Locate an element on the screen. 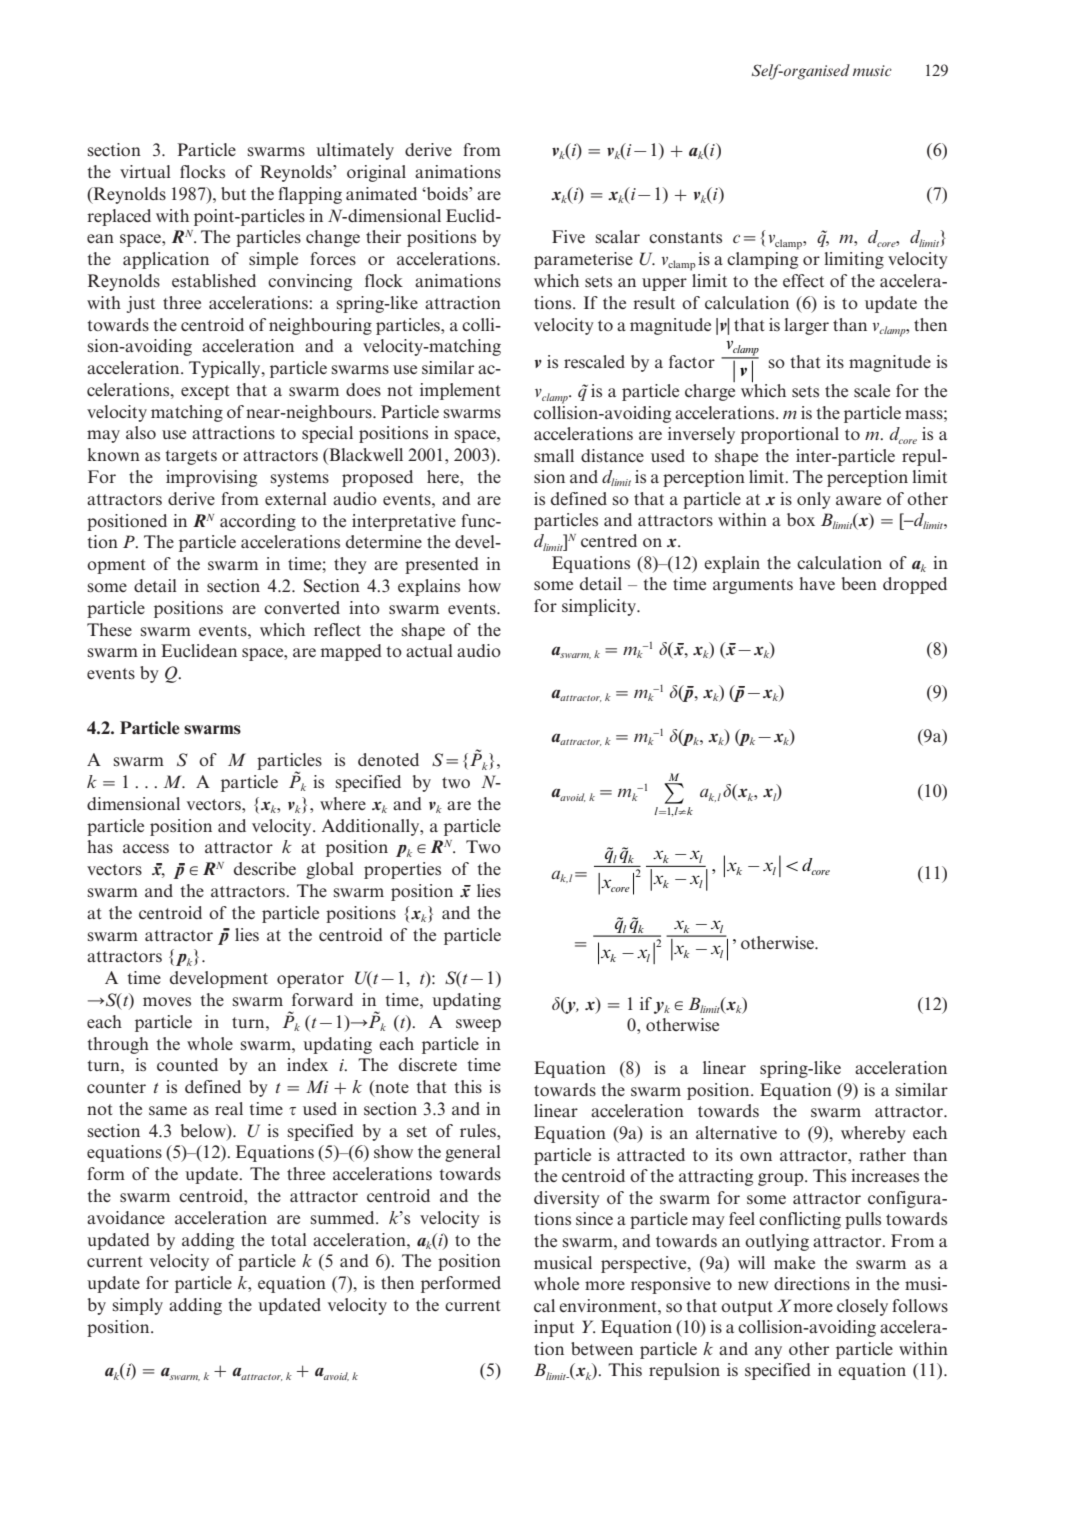 The height and width of the screenshot is (1529, 1080). actual is located at coordinates (429, 650).
